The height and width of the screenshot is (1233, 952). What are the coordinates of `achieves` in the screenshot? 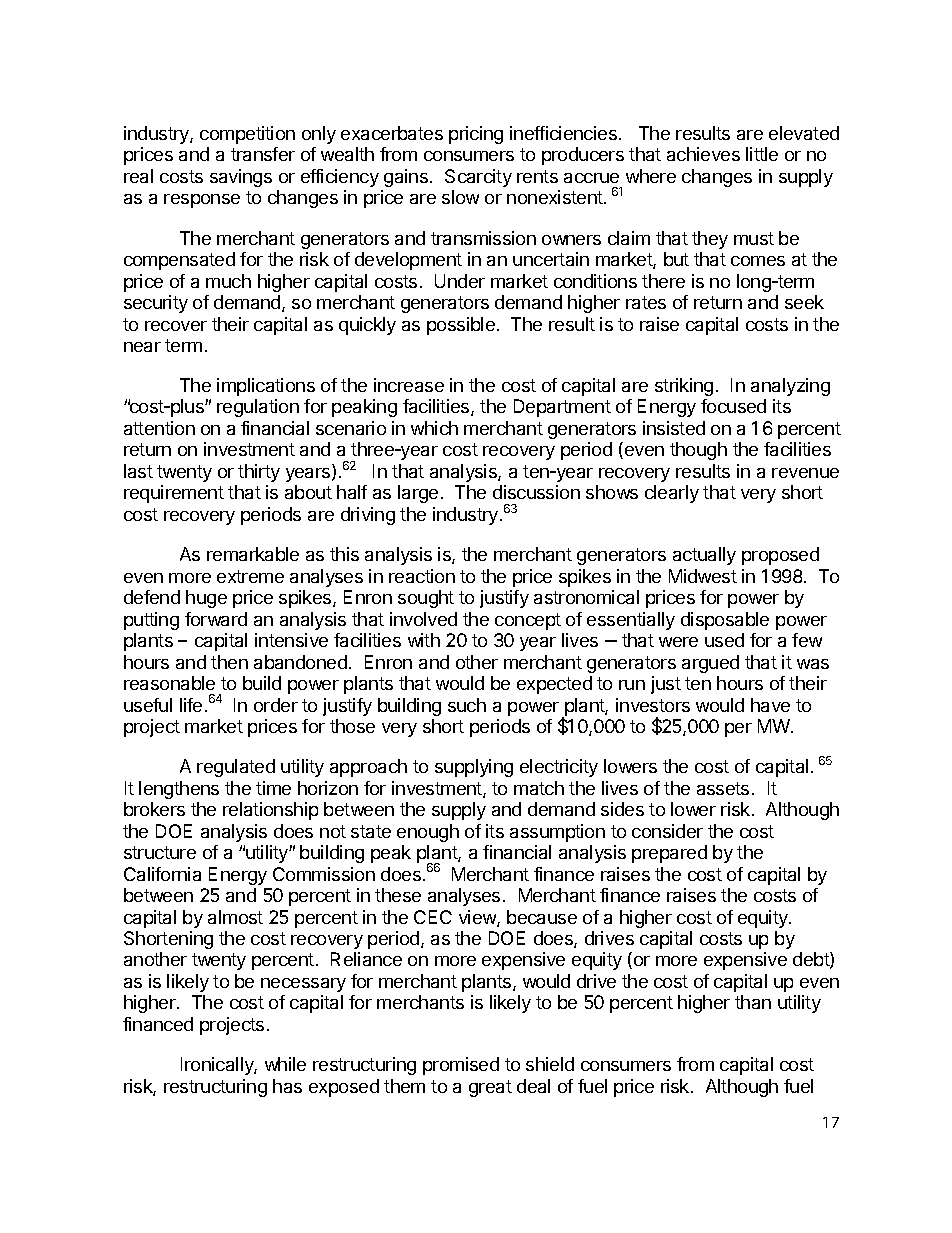 It's located at (703, 154).
